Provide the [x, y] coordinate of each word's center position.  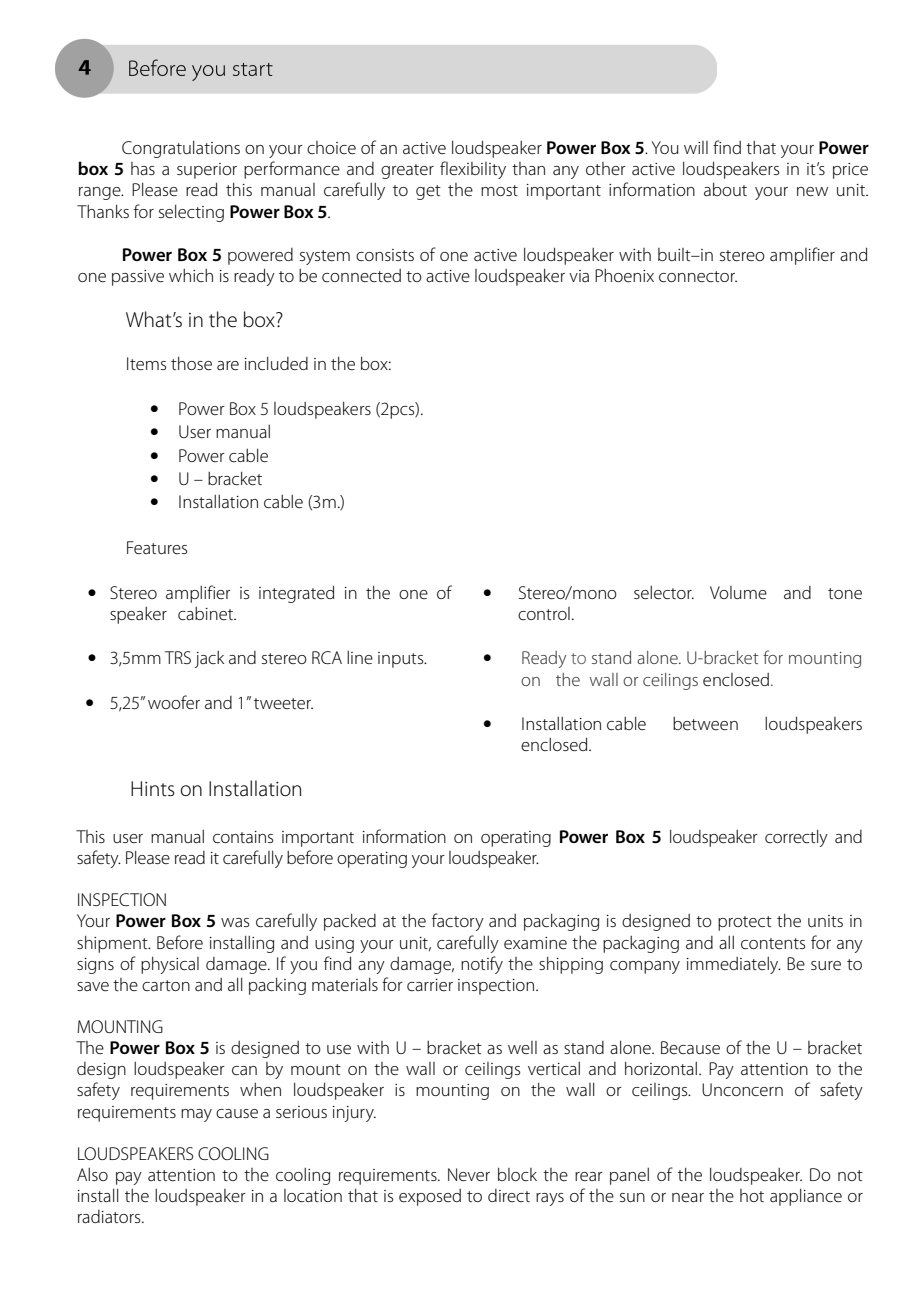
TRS [178, 657]
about [725, 189]
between [705, 723]
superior [207, 171]
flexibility [473, 170]
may [196, 1115]
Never [469, 1174]
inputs [402, 660]
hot [752, 1195]
